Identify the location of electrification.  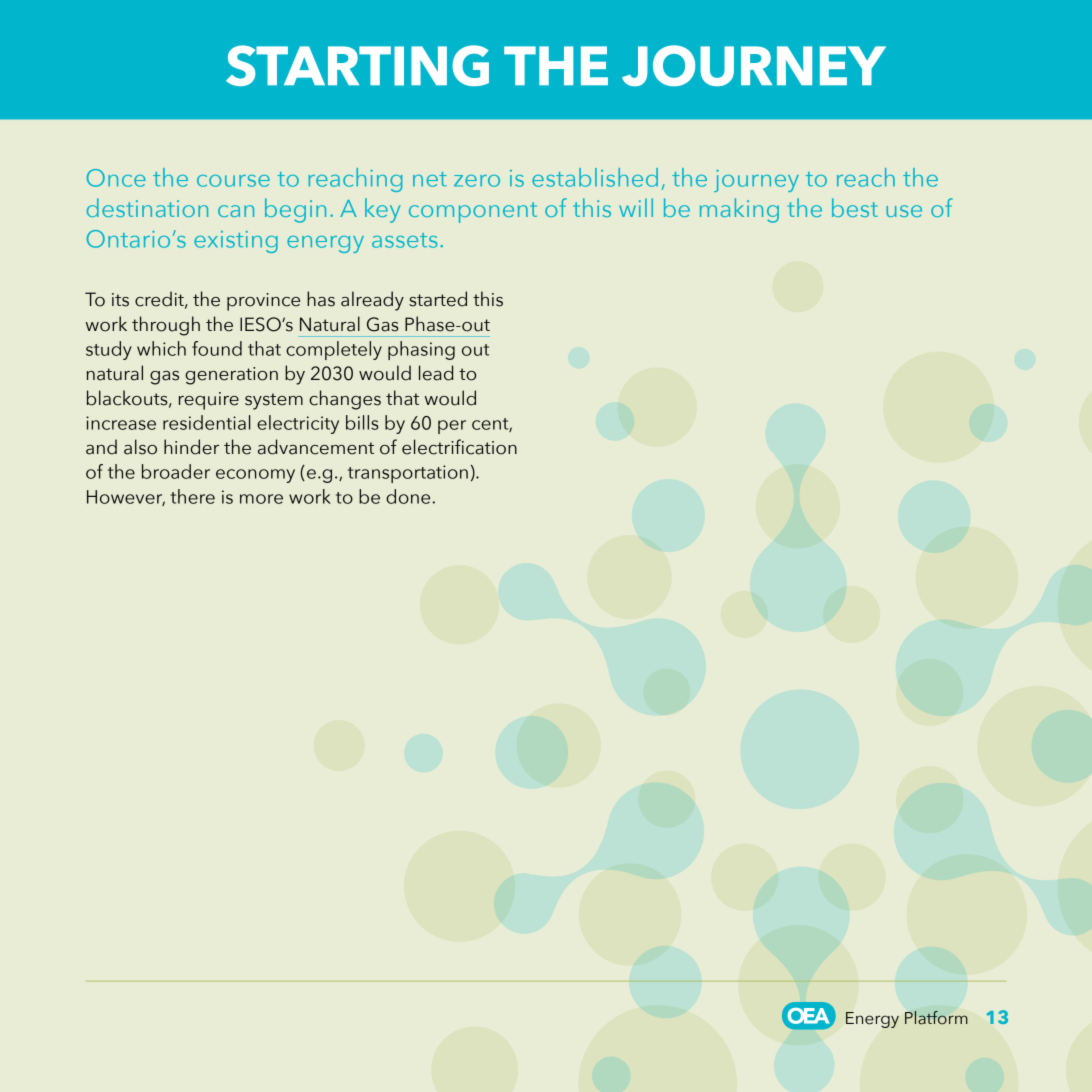
(459, 447).
